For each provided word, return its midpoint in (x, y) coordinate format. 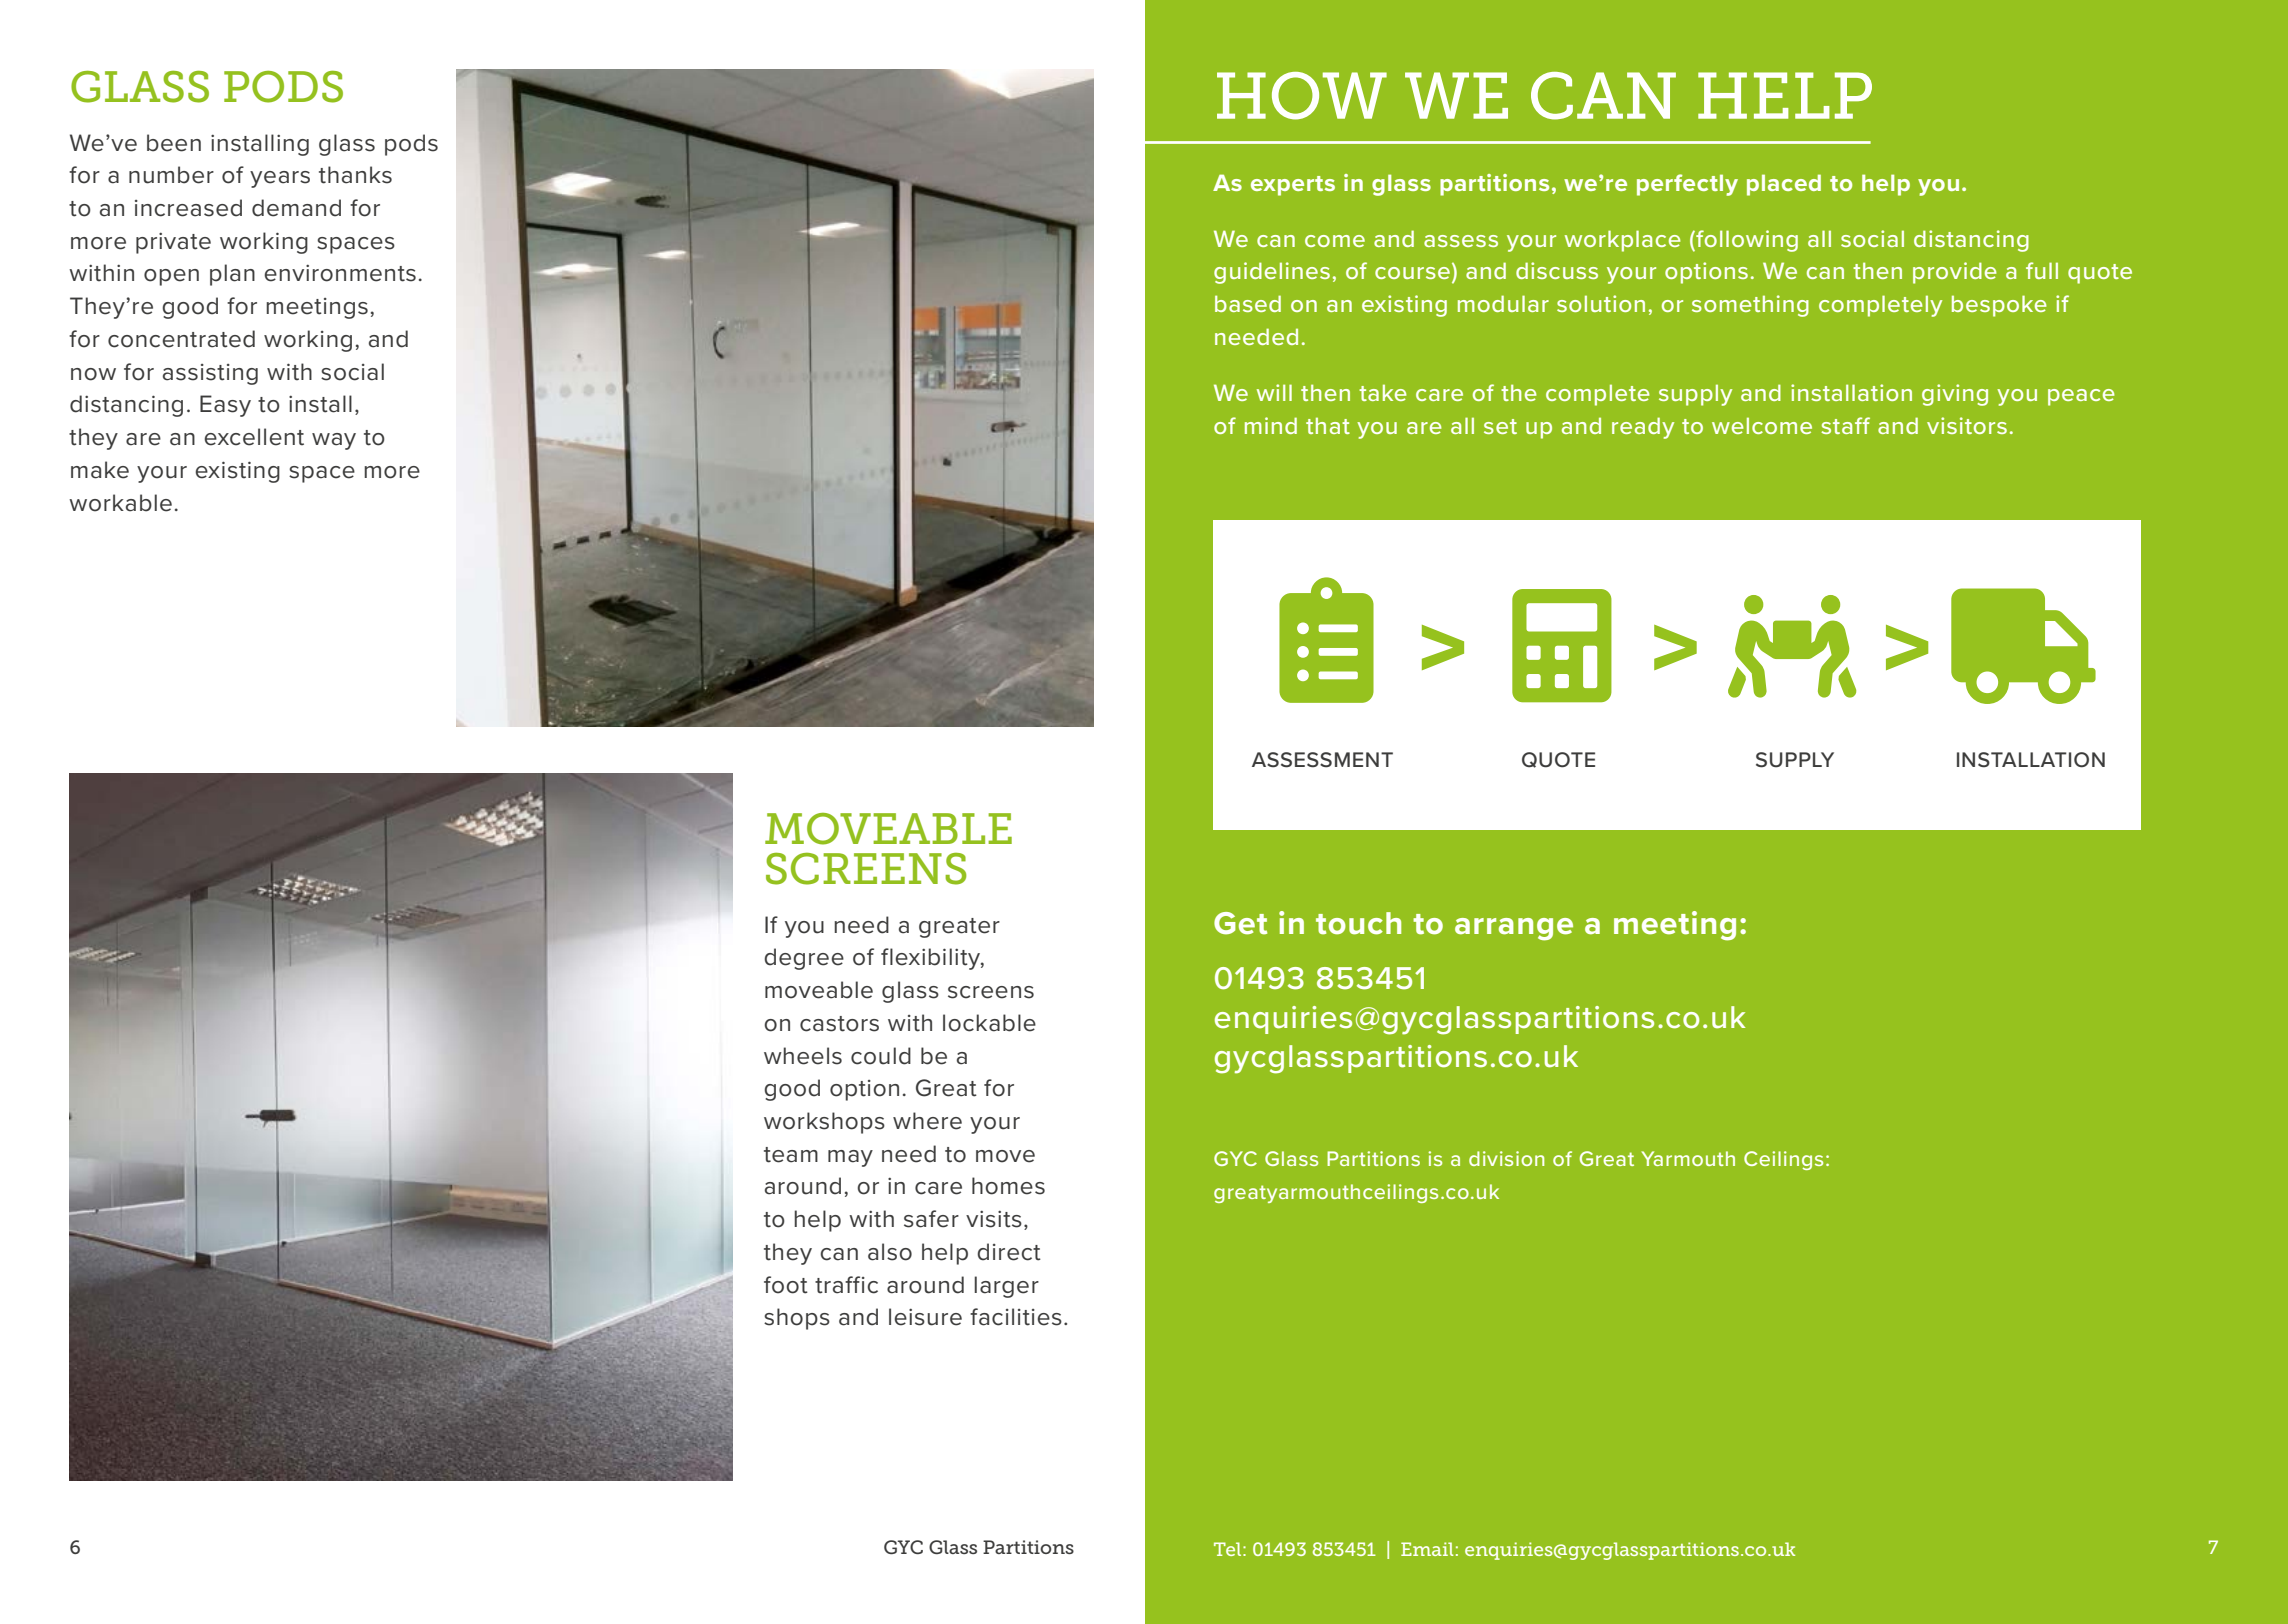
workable (120, 503)
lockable (989, 1023)
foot (786, 1285)
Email (1427, 1549)
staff (1845, 425)
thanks (355, 175)
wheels (803, 1056)
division (1506, 1158)
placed (1784, 185)
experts (1293, 186)
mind (1271, 425)
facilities (1016, 1317)
